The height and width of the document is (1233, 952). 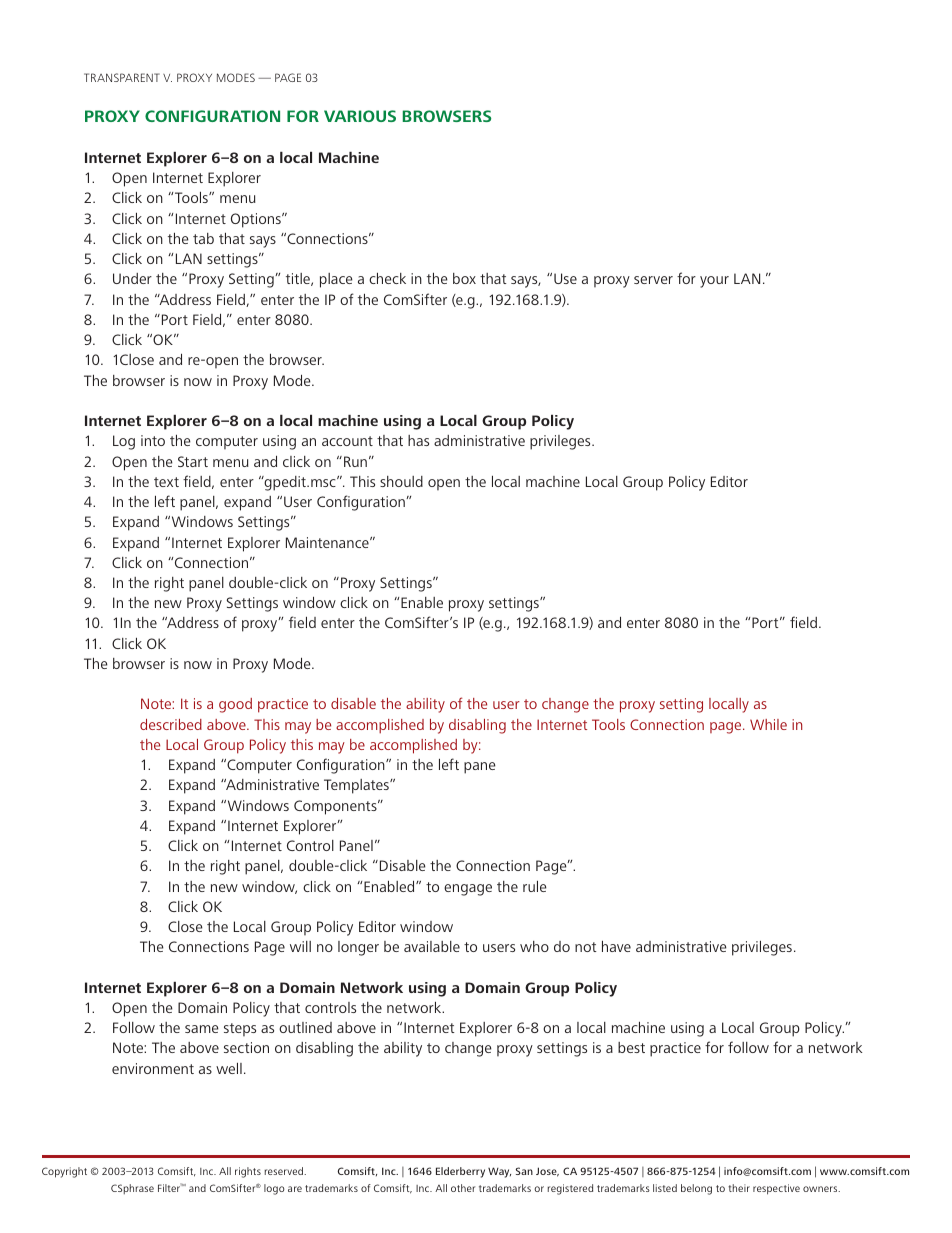 I want to click on Elderberry, so click(x=460, y=1172).
